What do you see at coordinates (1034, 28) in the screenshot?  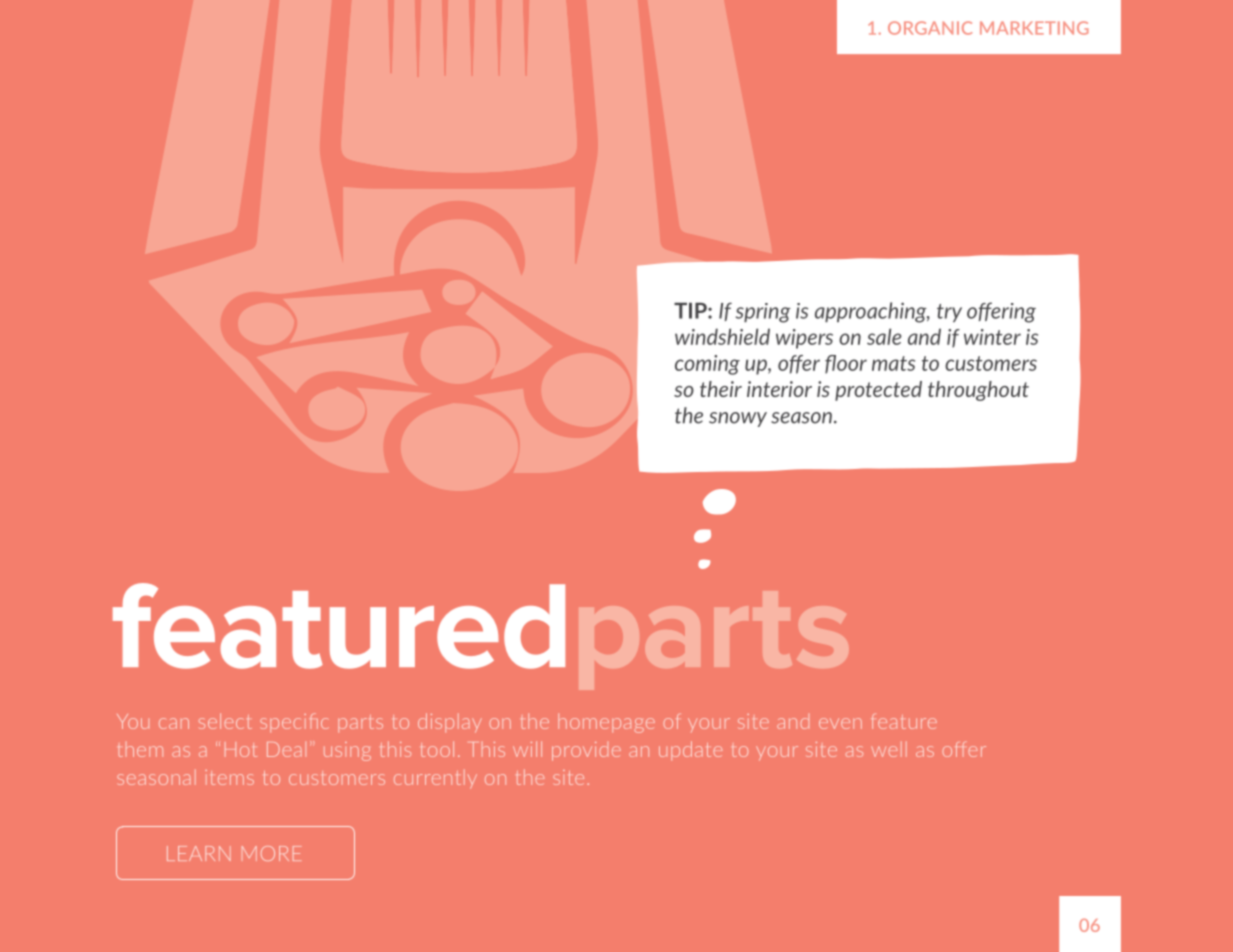 I see `MARKETING` at bounding box center [1034, 28].
